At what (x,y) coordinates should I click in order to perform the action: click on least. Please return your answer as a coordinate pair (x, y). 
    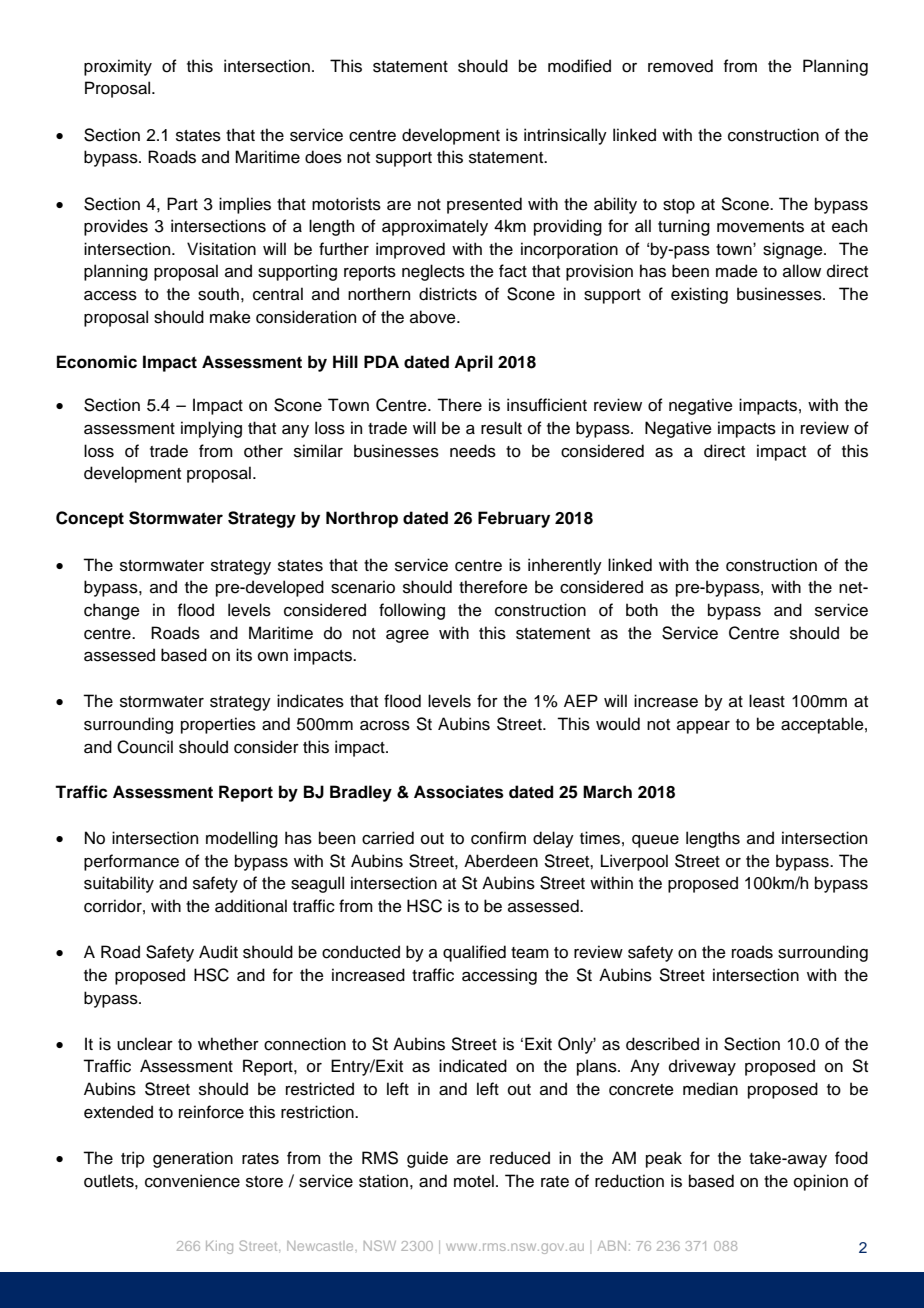
    Looking at the image, I should click on (767, 701).
